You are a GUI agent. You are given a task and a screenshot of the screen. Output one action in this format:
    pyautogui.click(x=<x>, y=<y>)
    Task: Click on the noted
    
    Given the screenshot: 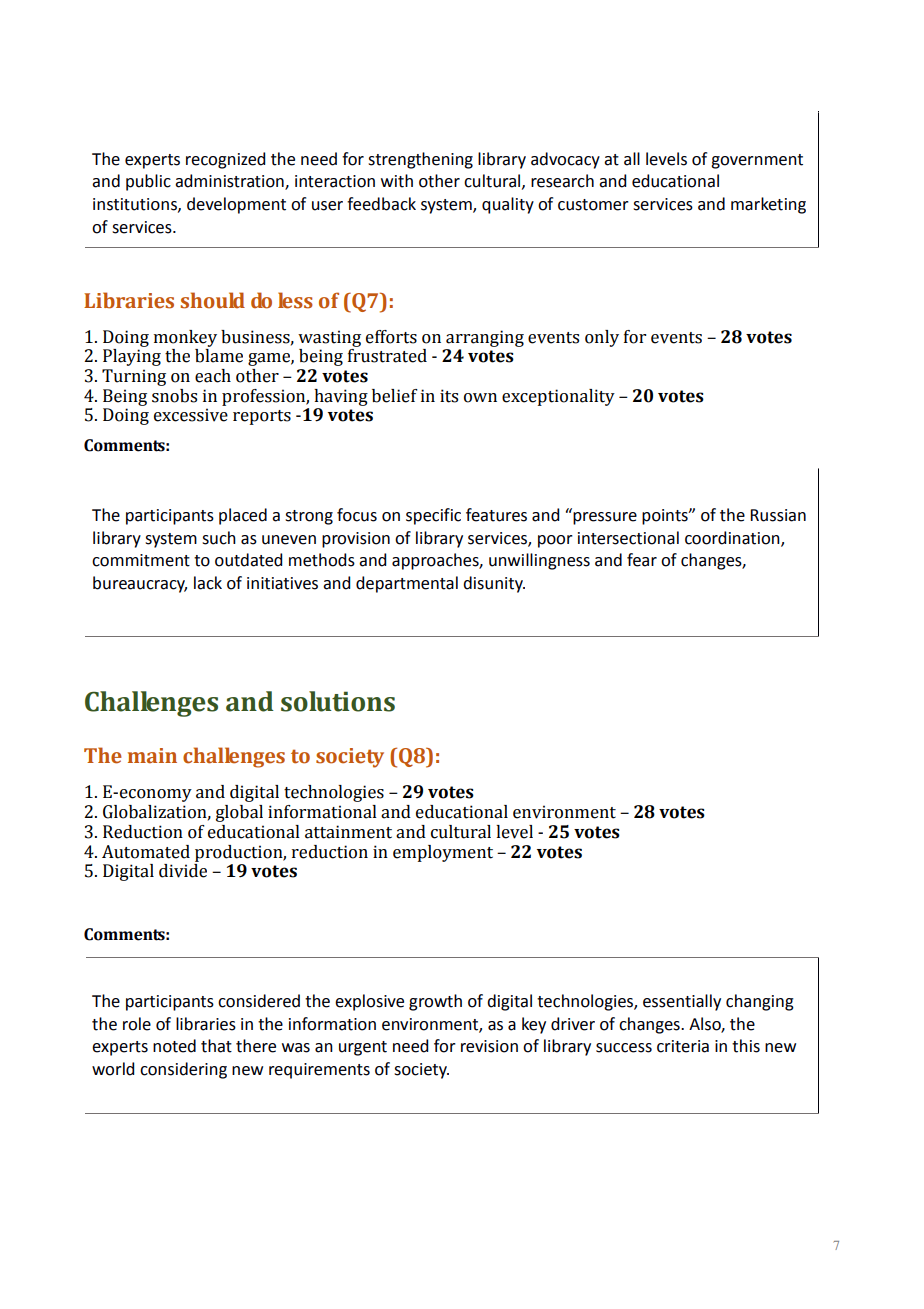 What is the action you would take?
    pyautogui.click(x=174, y=1046)
